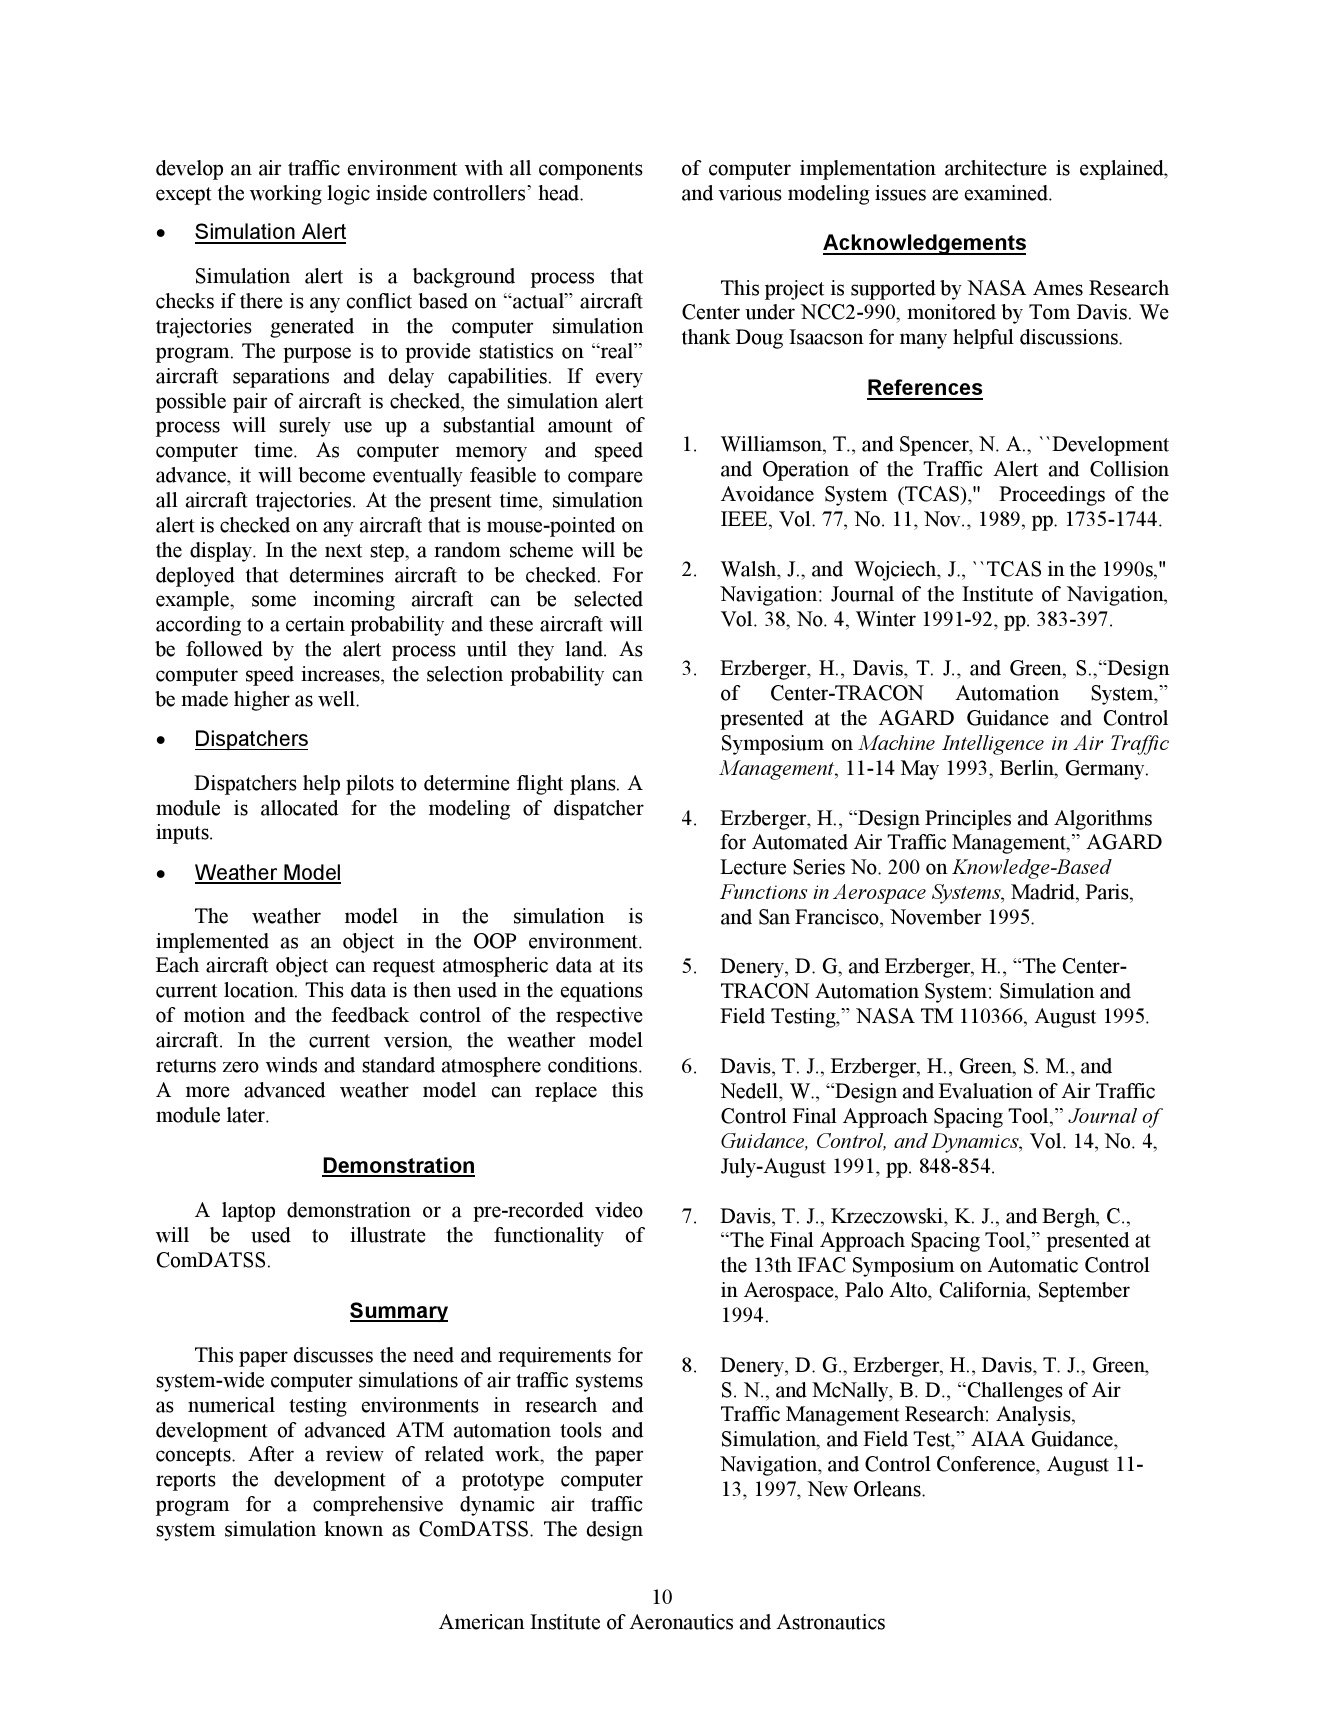  I want to click on components, so click(591, 171).
